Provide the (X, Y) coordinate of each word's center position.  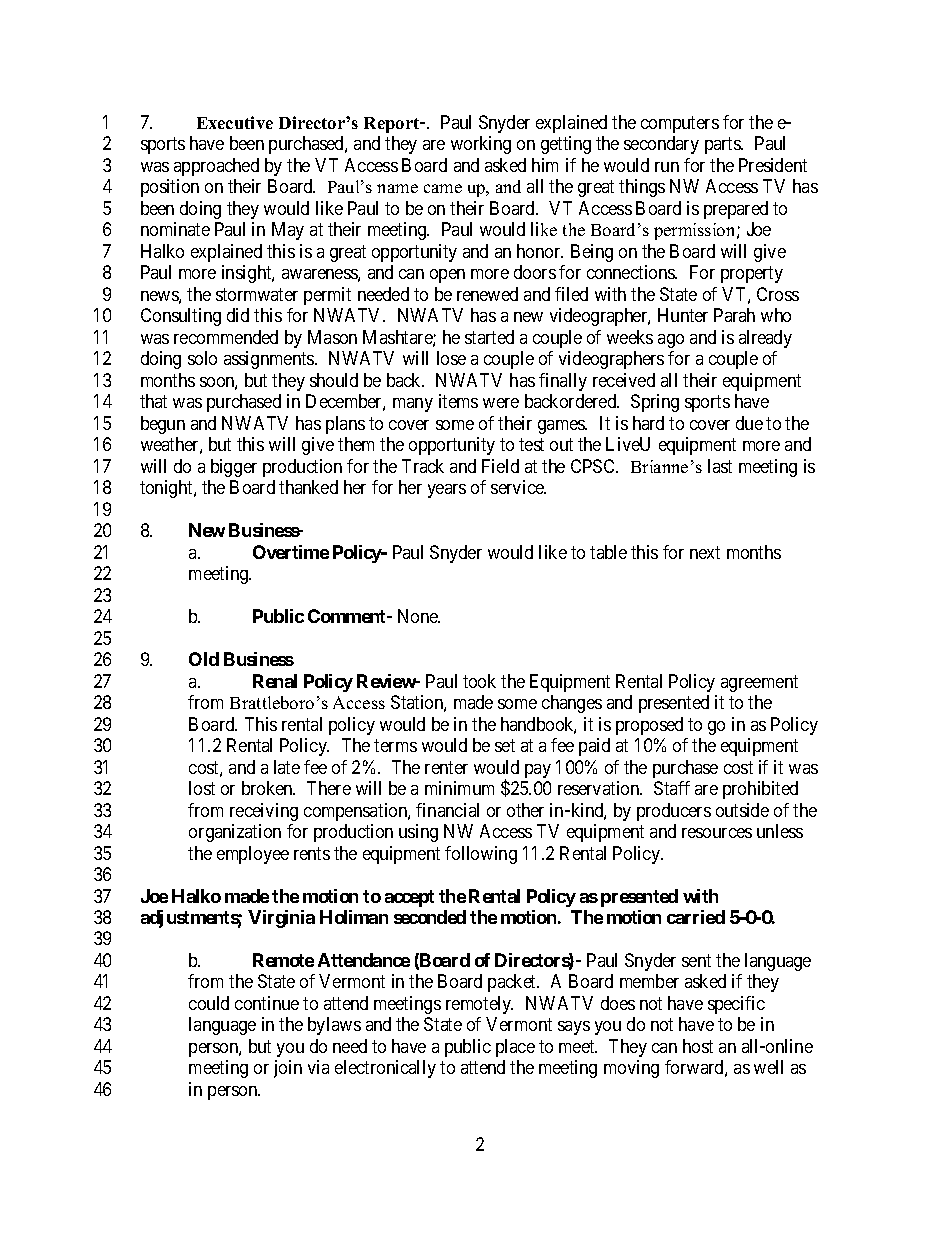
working (481, 145)
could (209, 1003)
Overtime (291, 552)
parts (723, 145)
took (479, 681)
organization (235, 833)
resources (717, 833)
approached (216, 167)
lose (451, 358)
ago (671, 341)
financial (447, 810)
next (705, 552)
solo (202, 358)
